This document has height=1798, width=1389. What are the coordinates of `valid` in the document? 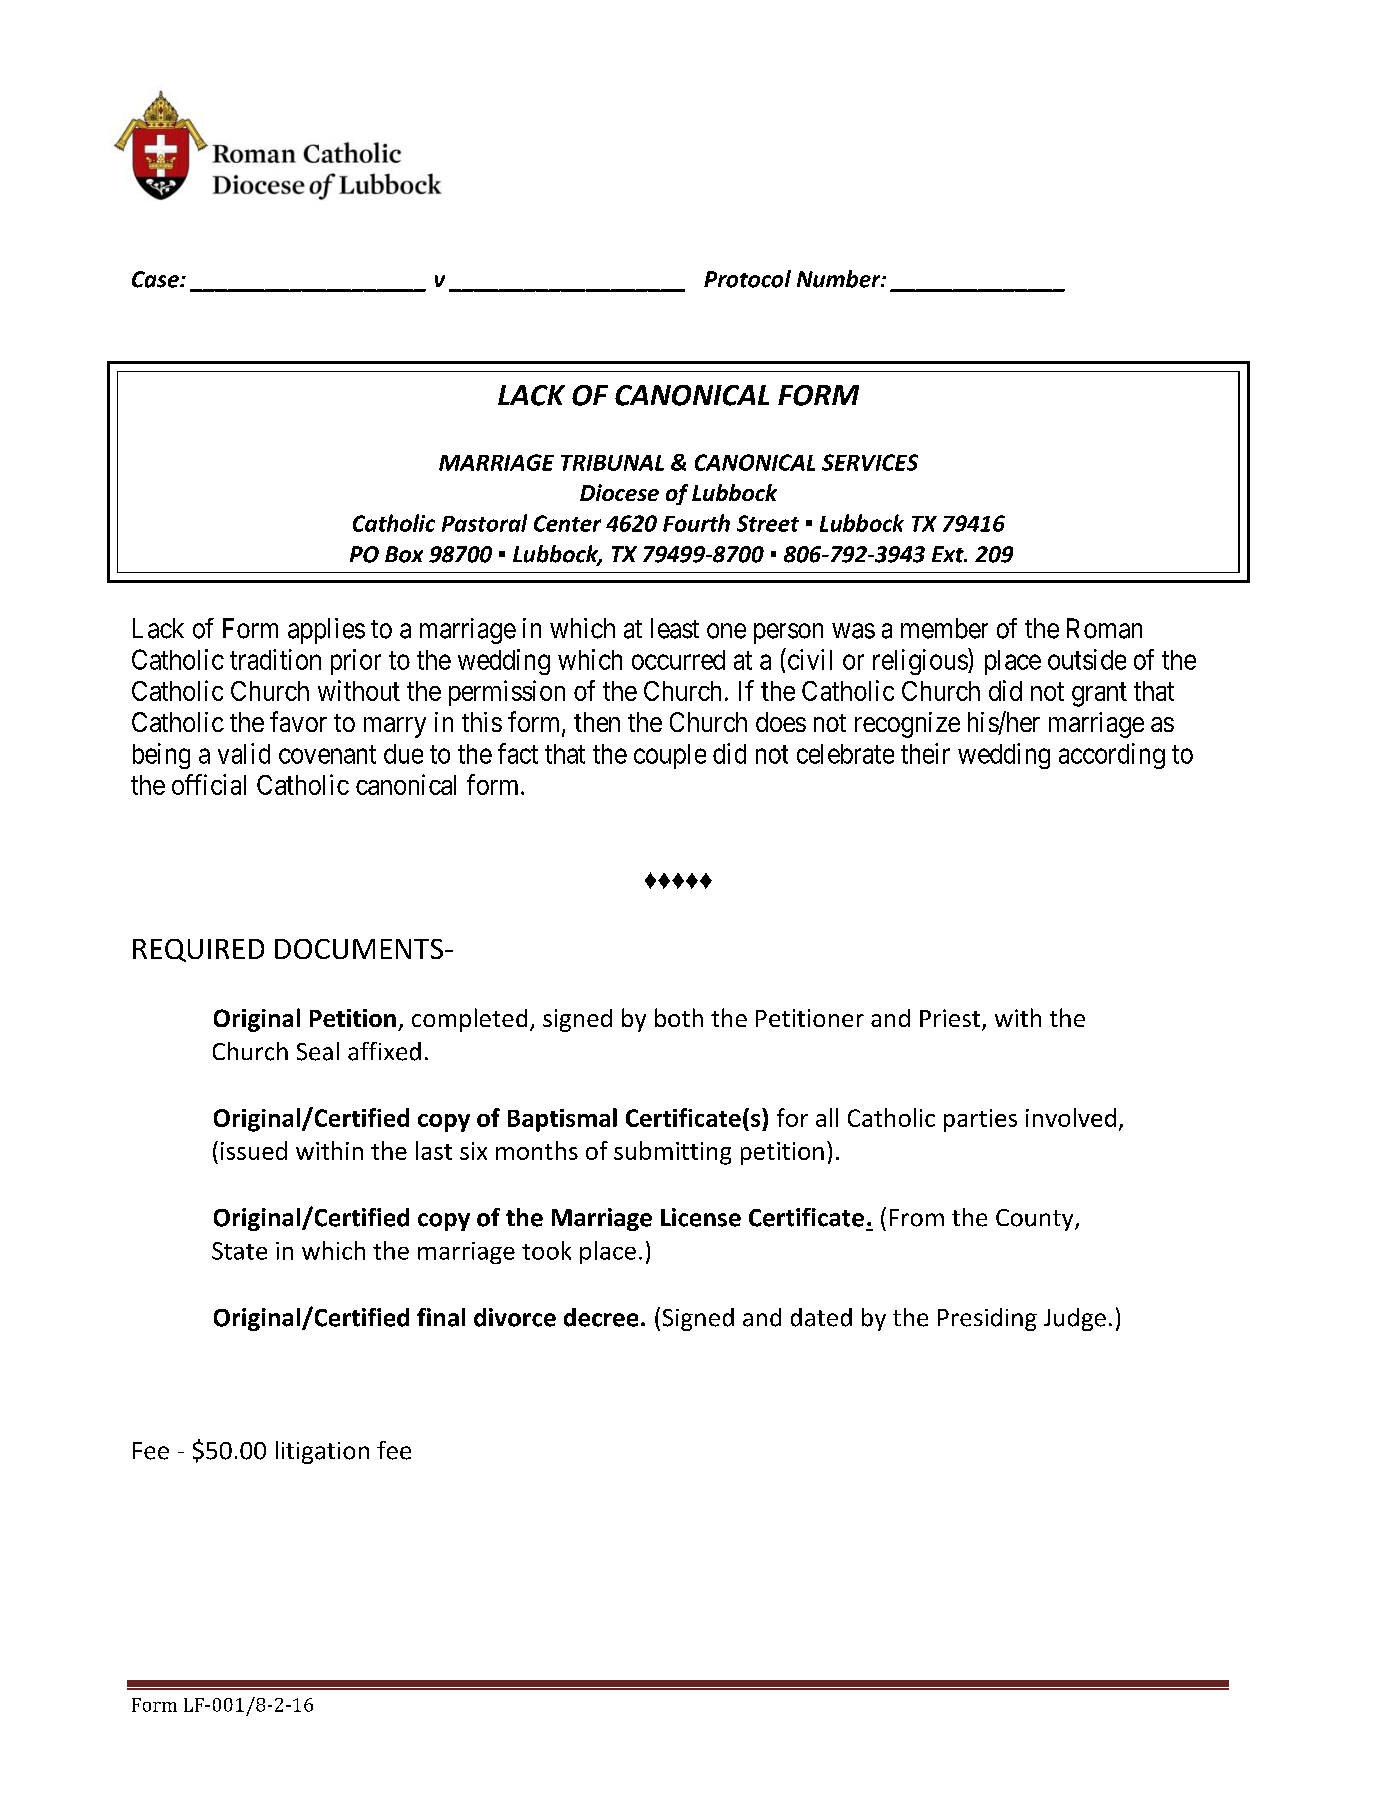 It's located at (244, 753).
